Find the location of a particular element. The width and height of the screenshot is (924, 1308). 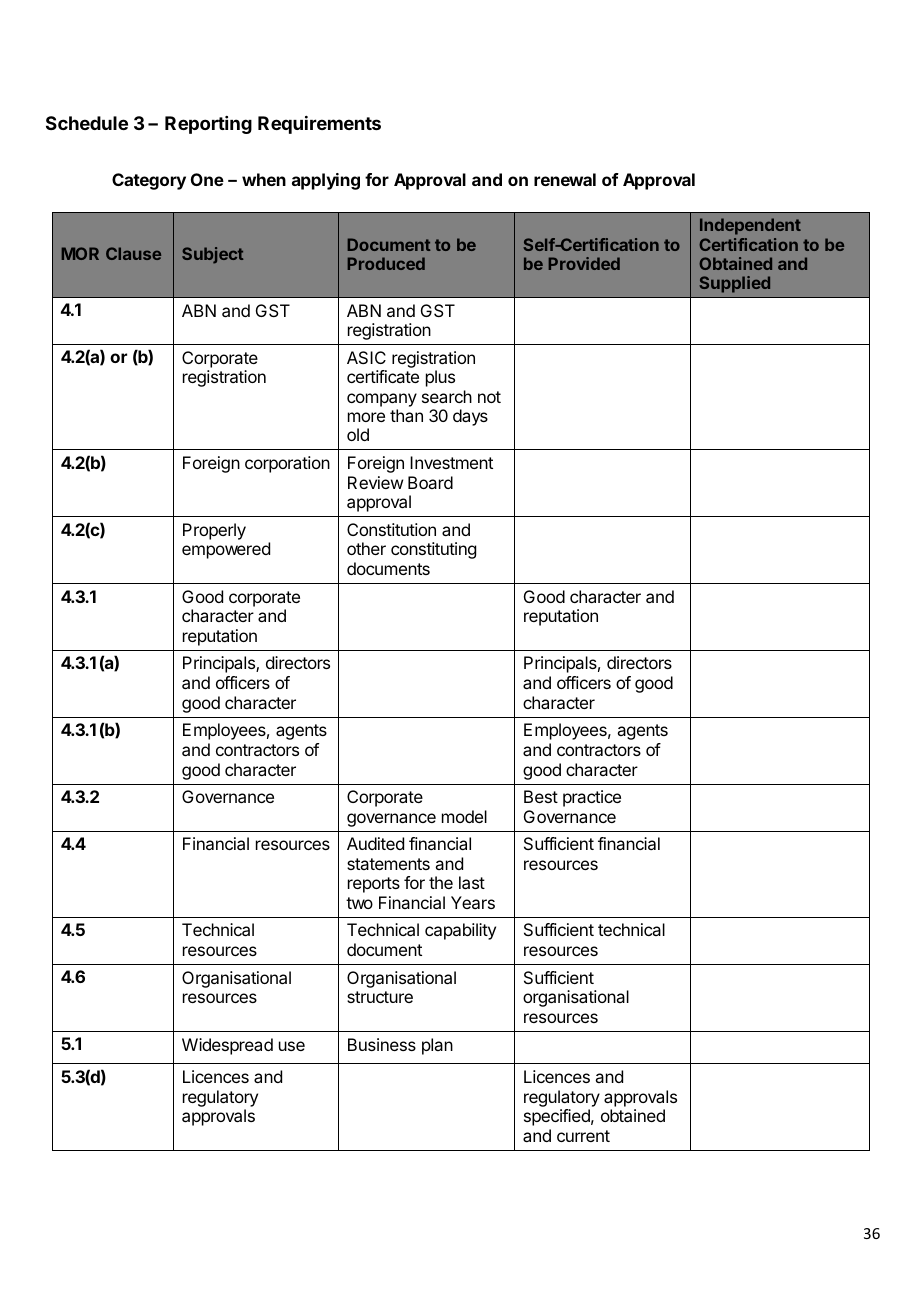

model is located at coordinates (464, 816).
